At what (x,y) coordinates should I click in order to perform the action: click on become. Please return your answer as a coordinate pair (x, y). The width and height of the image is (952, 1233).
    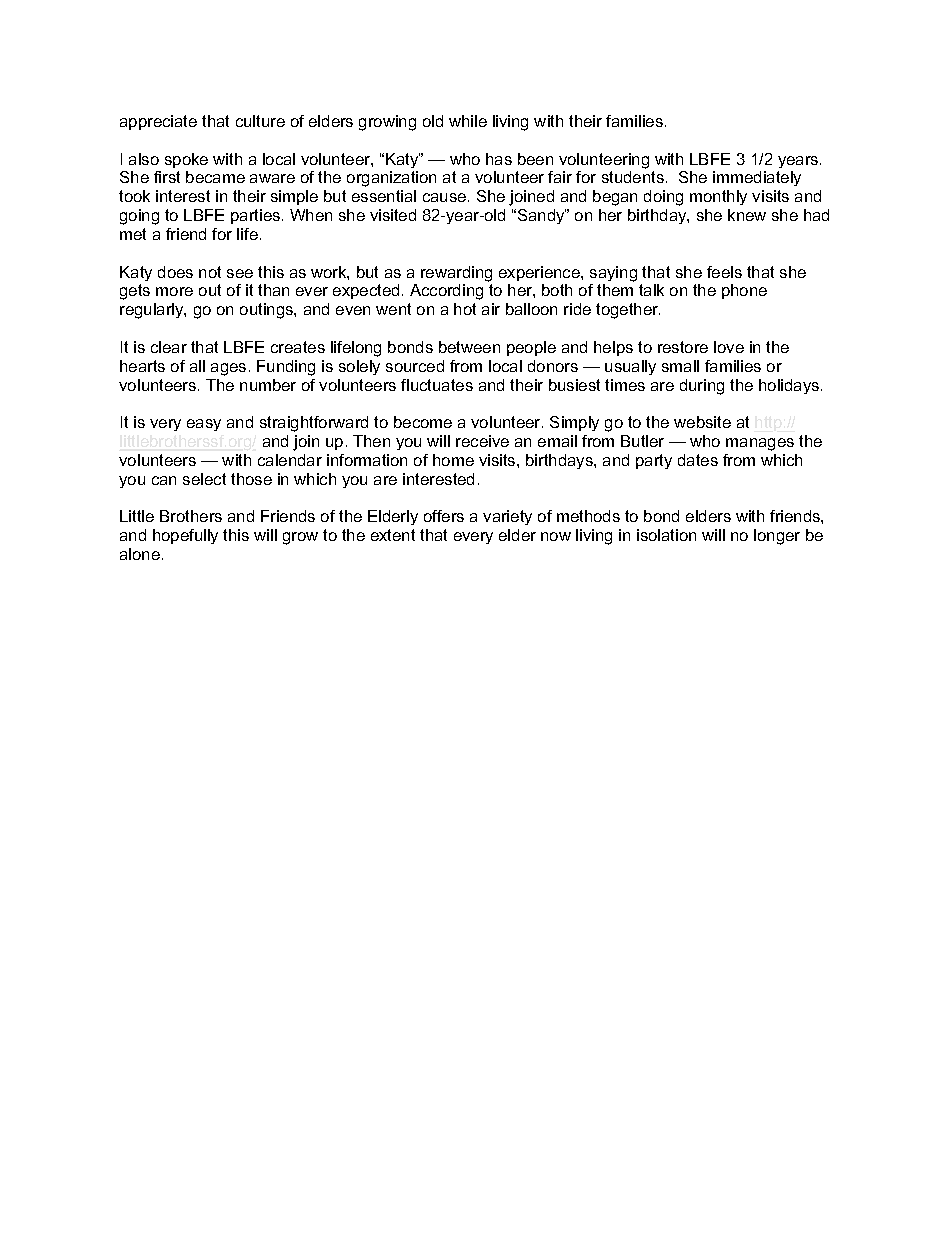
    Looking at the image, I should click on (423, 422).
